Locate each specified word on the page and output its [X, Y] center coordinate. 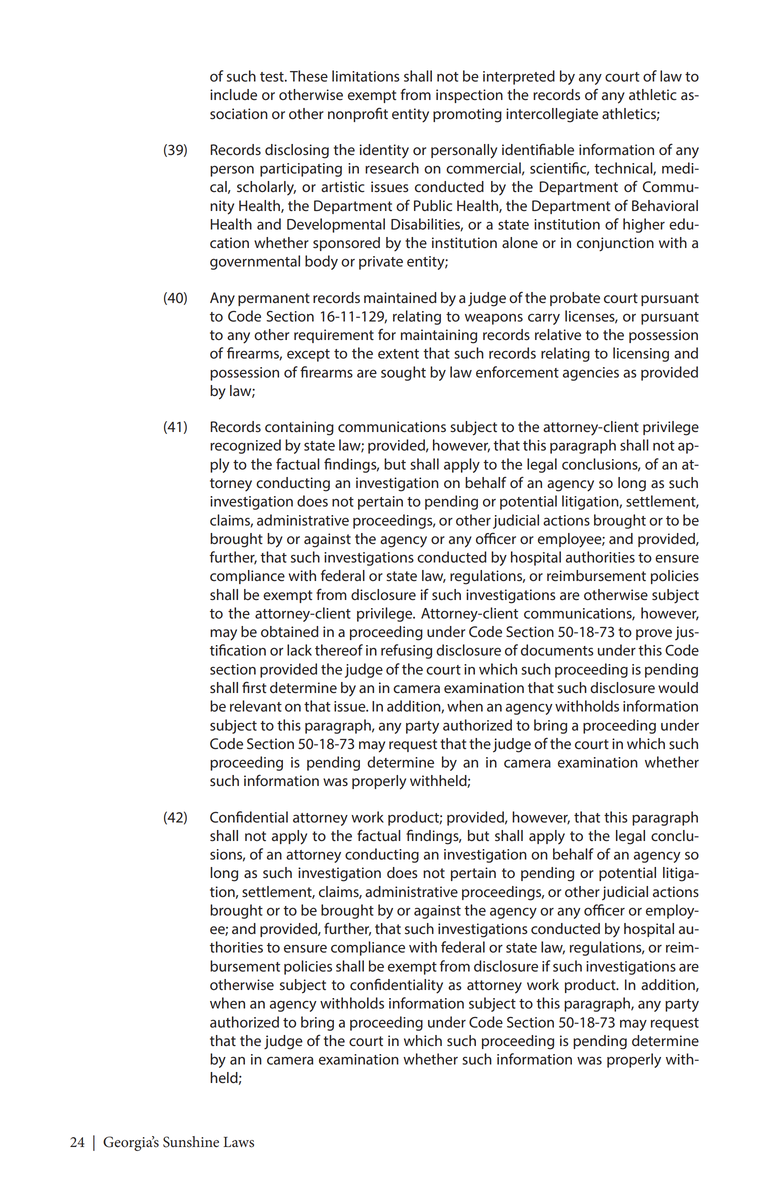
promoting [467, 115]
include [233, 95]
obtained [290, 632]
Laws [239, 1142]
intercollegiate [552, 115]
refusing [406, 651]
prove [654, 634]
